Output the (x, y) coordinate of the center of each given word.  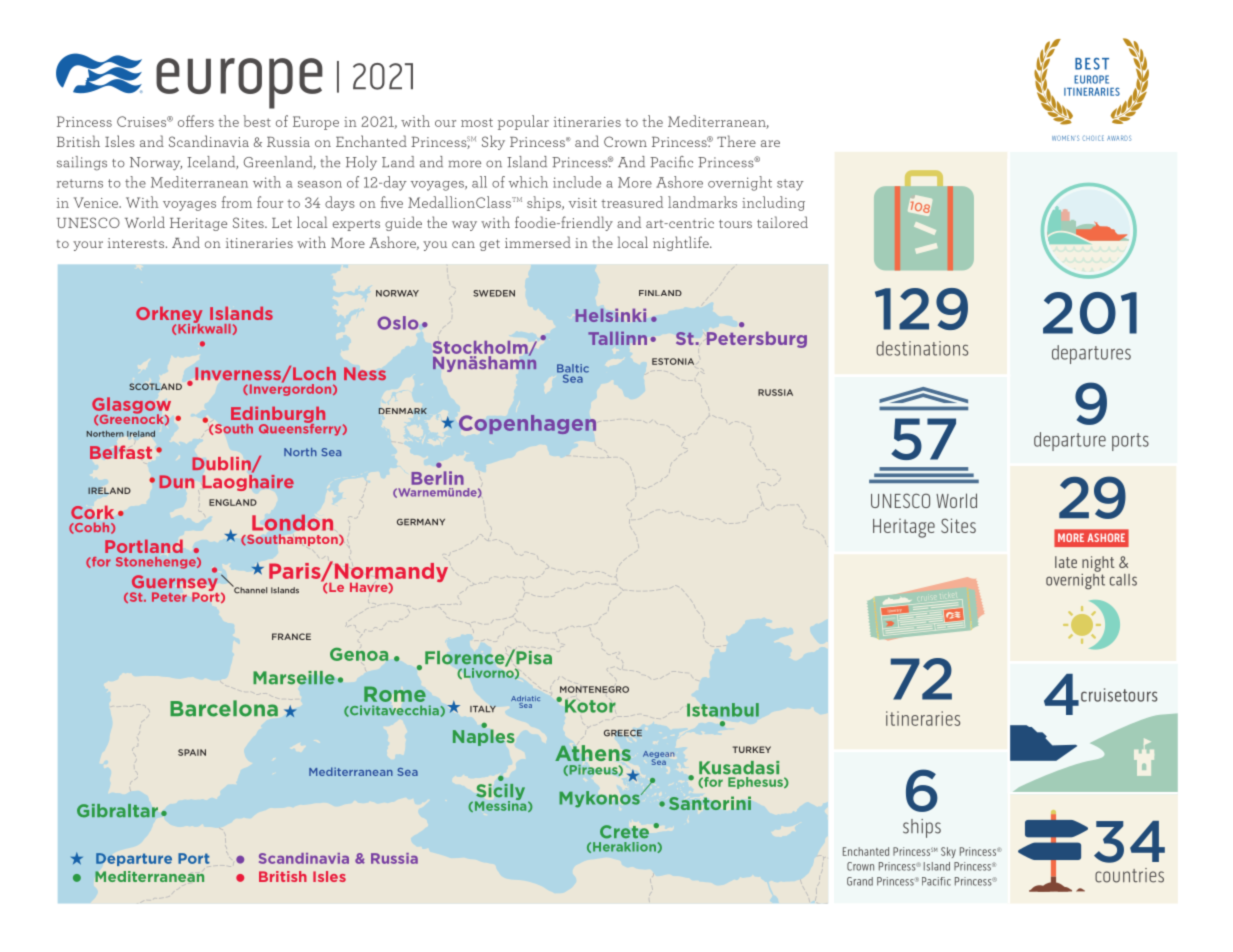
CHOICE (1093, 138)
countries (1129, 875)
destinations (922, 348)
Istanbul (723, 710)
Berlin (437, 478)
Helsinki (611, 315)
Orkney (169, 316)
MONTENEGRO (594, 689)
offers (196, 121)
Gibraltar (117, 811)
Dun (177, 481)
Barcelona (224, 708)
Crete (624, 832)
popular (523, 122)
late (1066, 562)
